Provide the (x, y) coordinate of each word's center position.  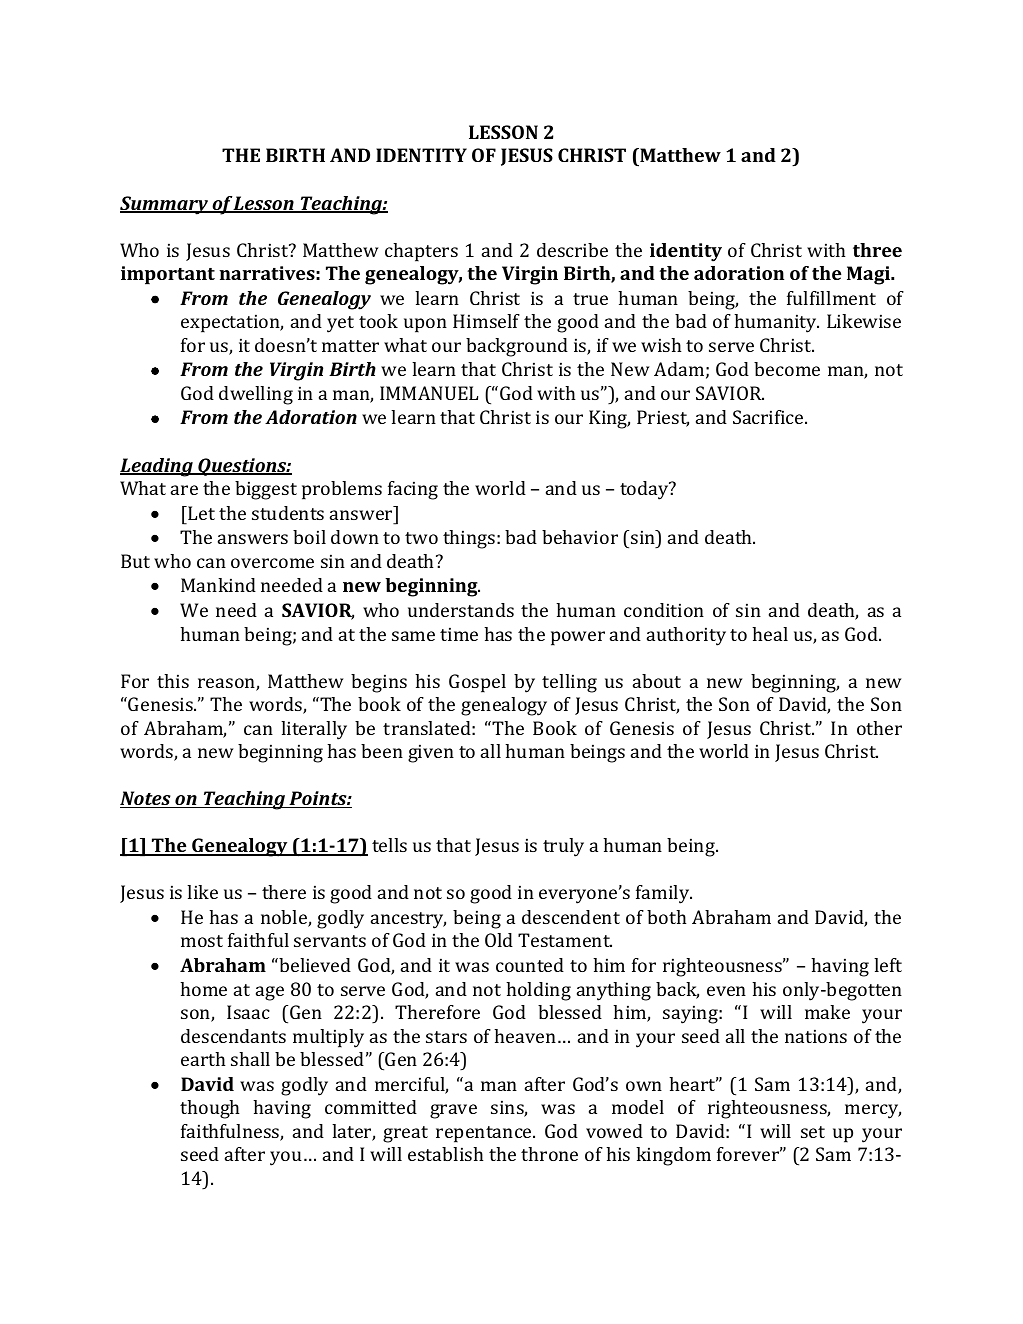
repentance (485, 1134)
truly (563, 847)
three (877, 250)
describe (572, 250)
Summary (165, 205)
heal (770, 634)
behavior (580, 537)
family (664, 894)
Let (200, 513)
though (210, 1109)
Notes (146, 799)
